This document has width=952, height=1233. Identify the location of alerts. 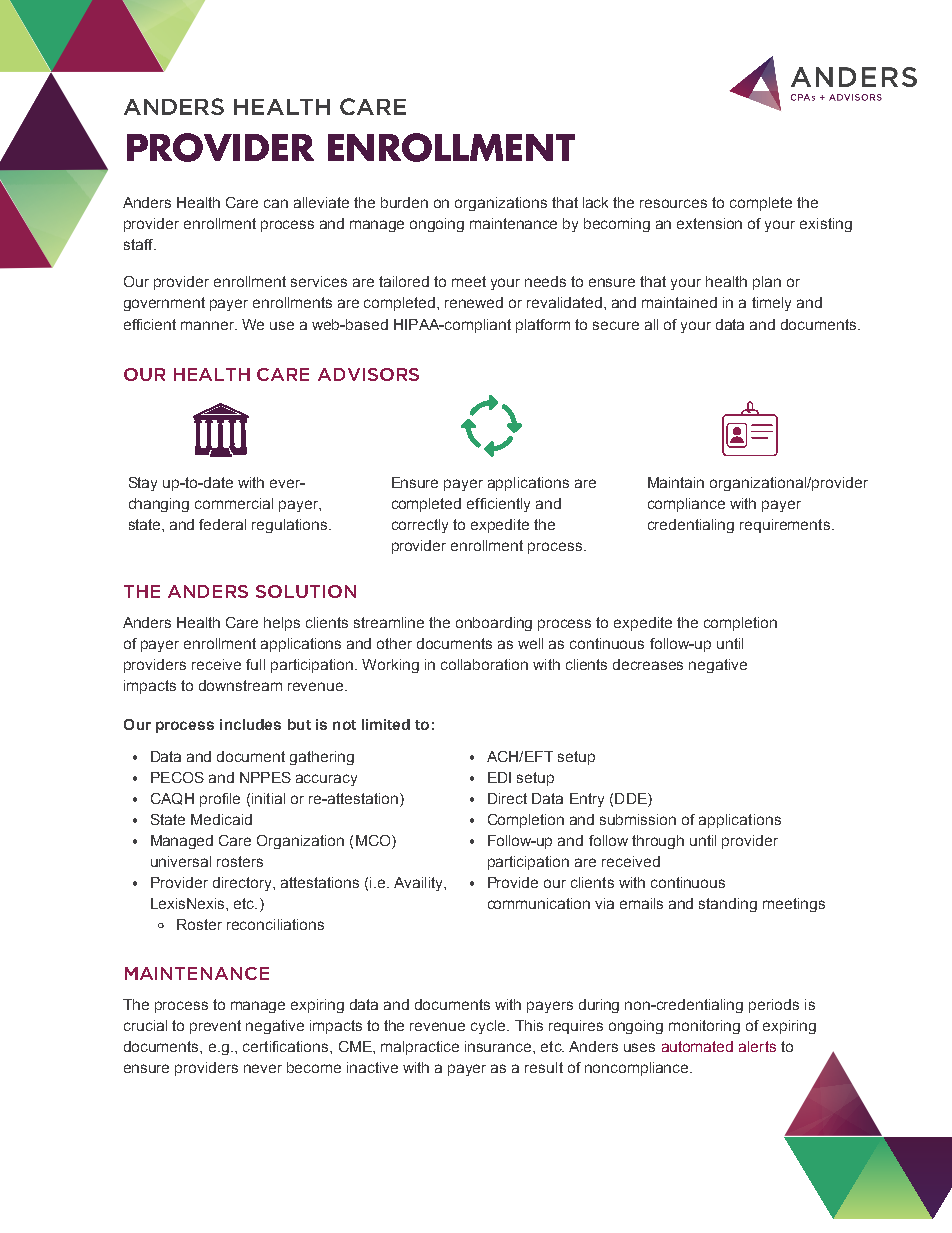
(757, 1046).
